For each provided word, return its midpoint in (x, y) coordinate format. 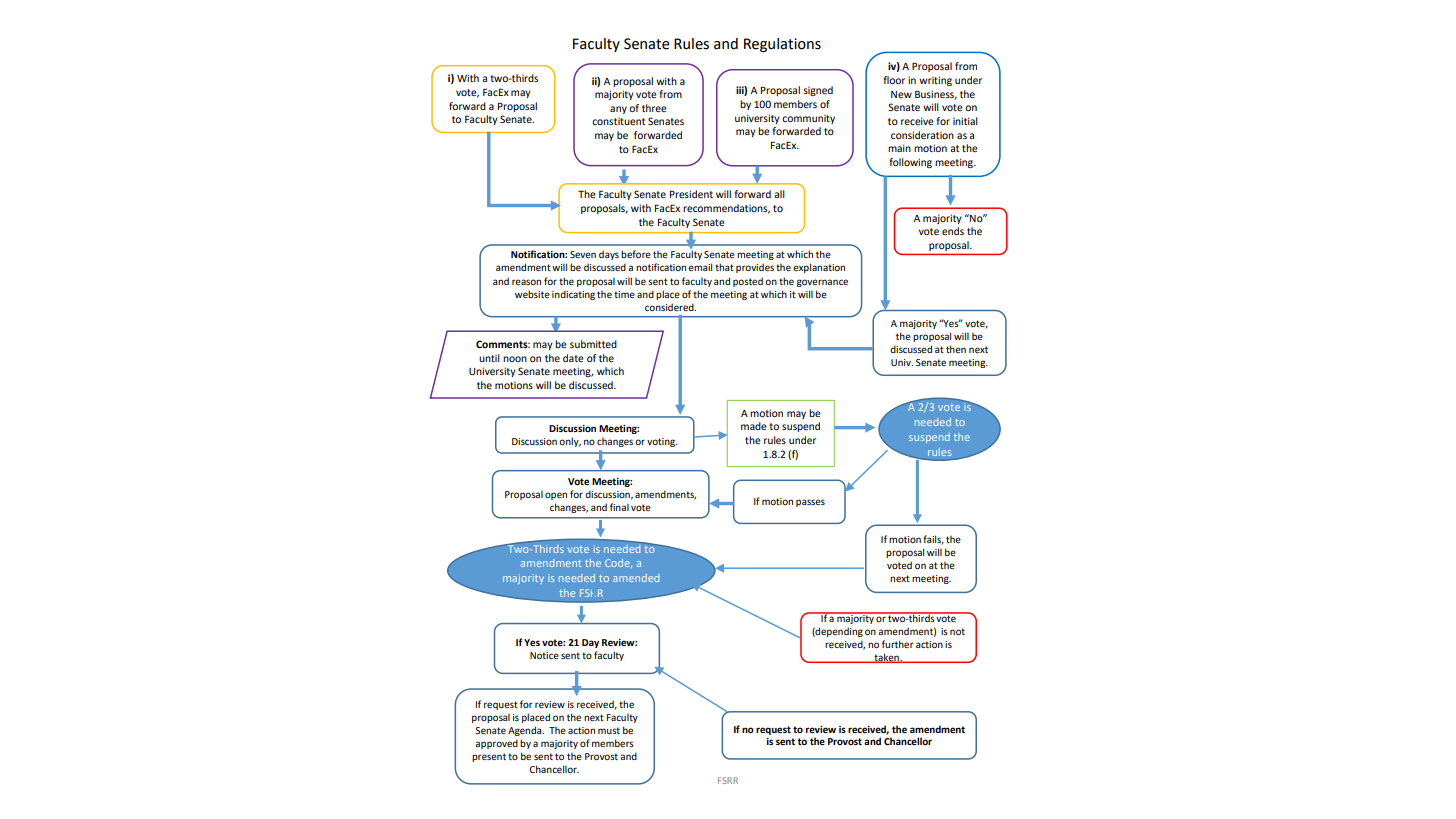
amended (636, 578)
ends (953, 231)
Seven (583, 254)
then (956, 349)
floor (894, 80)
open (556, 496)
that (724, 267)
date (573, 358)
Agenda (526, 731)
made (754, 426)
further (898, 644)
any (618, 110)
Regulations (782, 45)
